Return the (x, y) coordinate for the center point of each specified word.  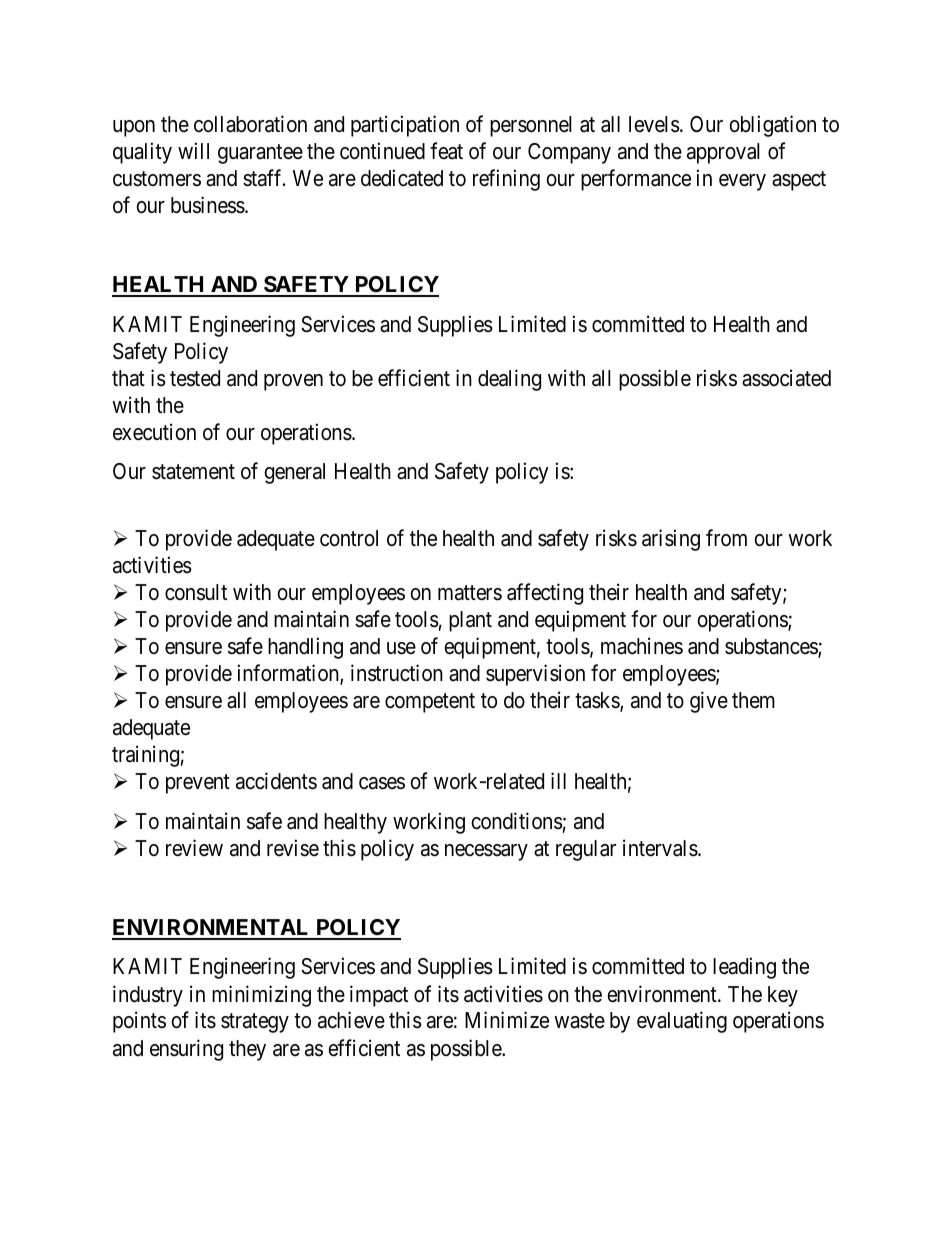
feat (446, 151)
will (193, 150)
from (726, 537)
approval (723, 153)
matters (470, 593)
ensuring (186, 1050)
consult (196, 592)
